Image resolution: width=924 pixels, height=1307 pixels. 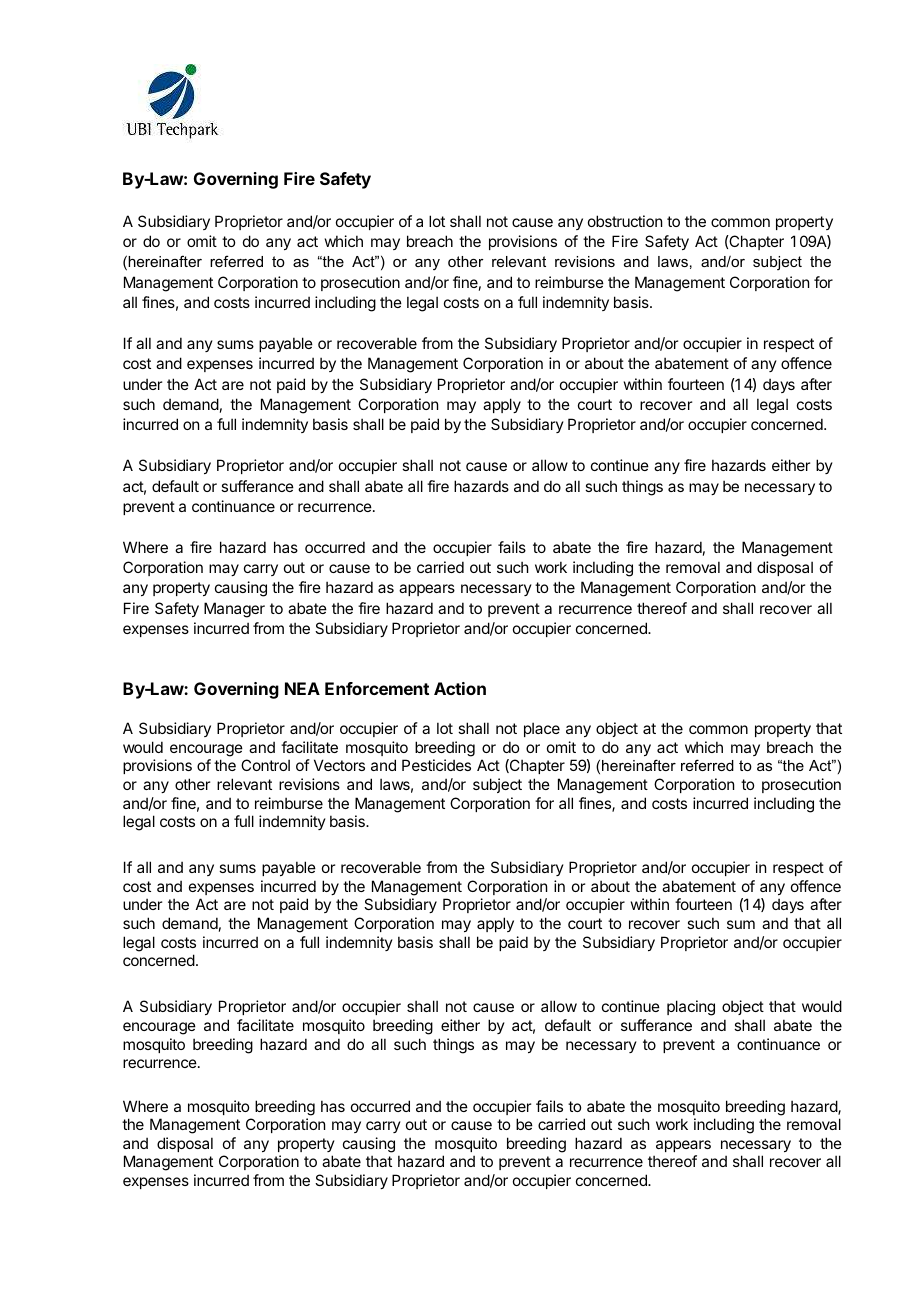 I want to click on Manager, so click(x=234, y=610).
